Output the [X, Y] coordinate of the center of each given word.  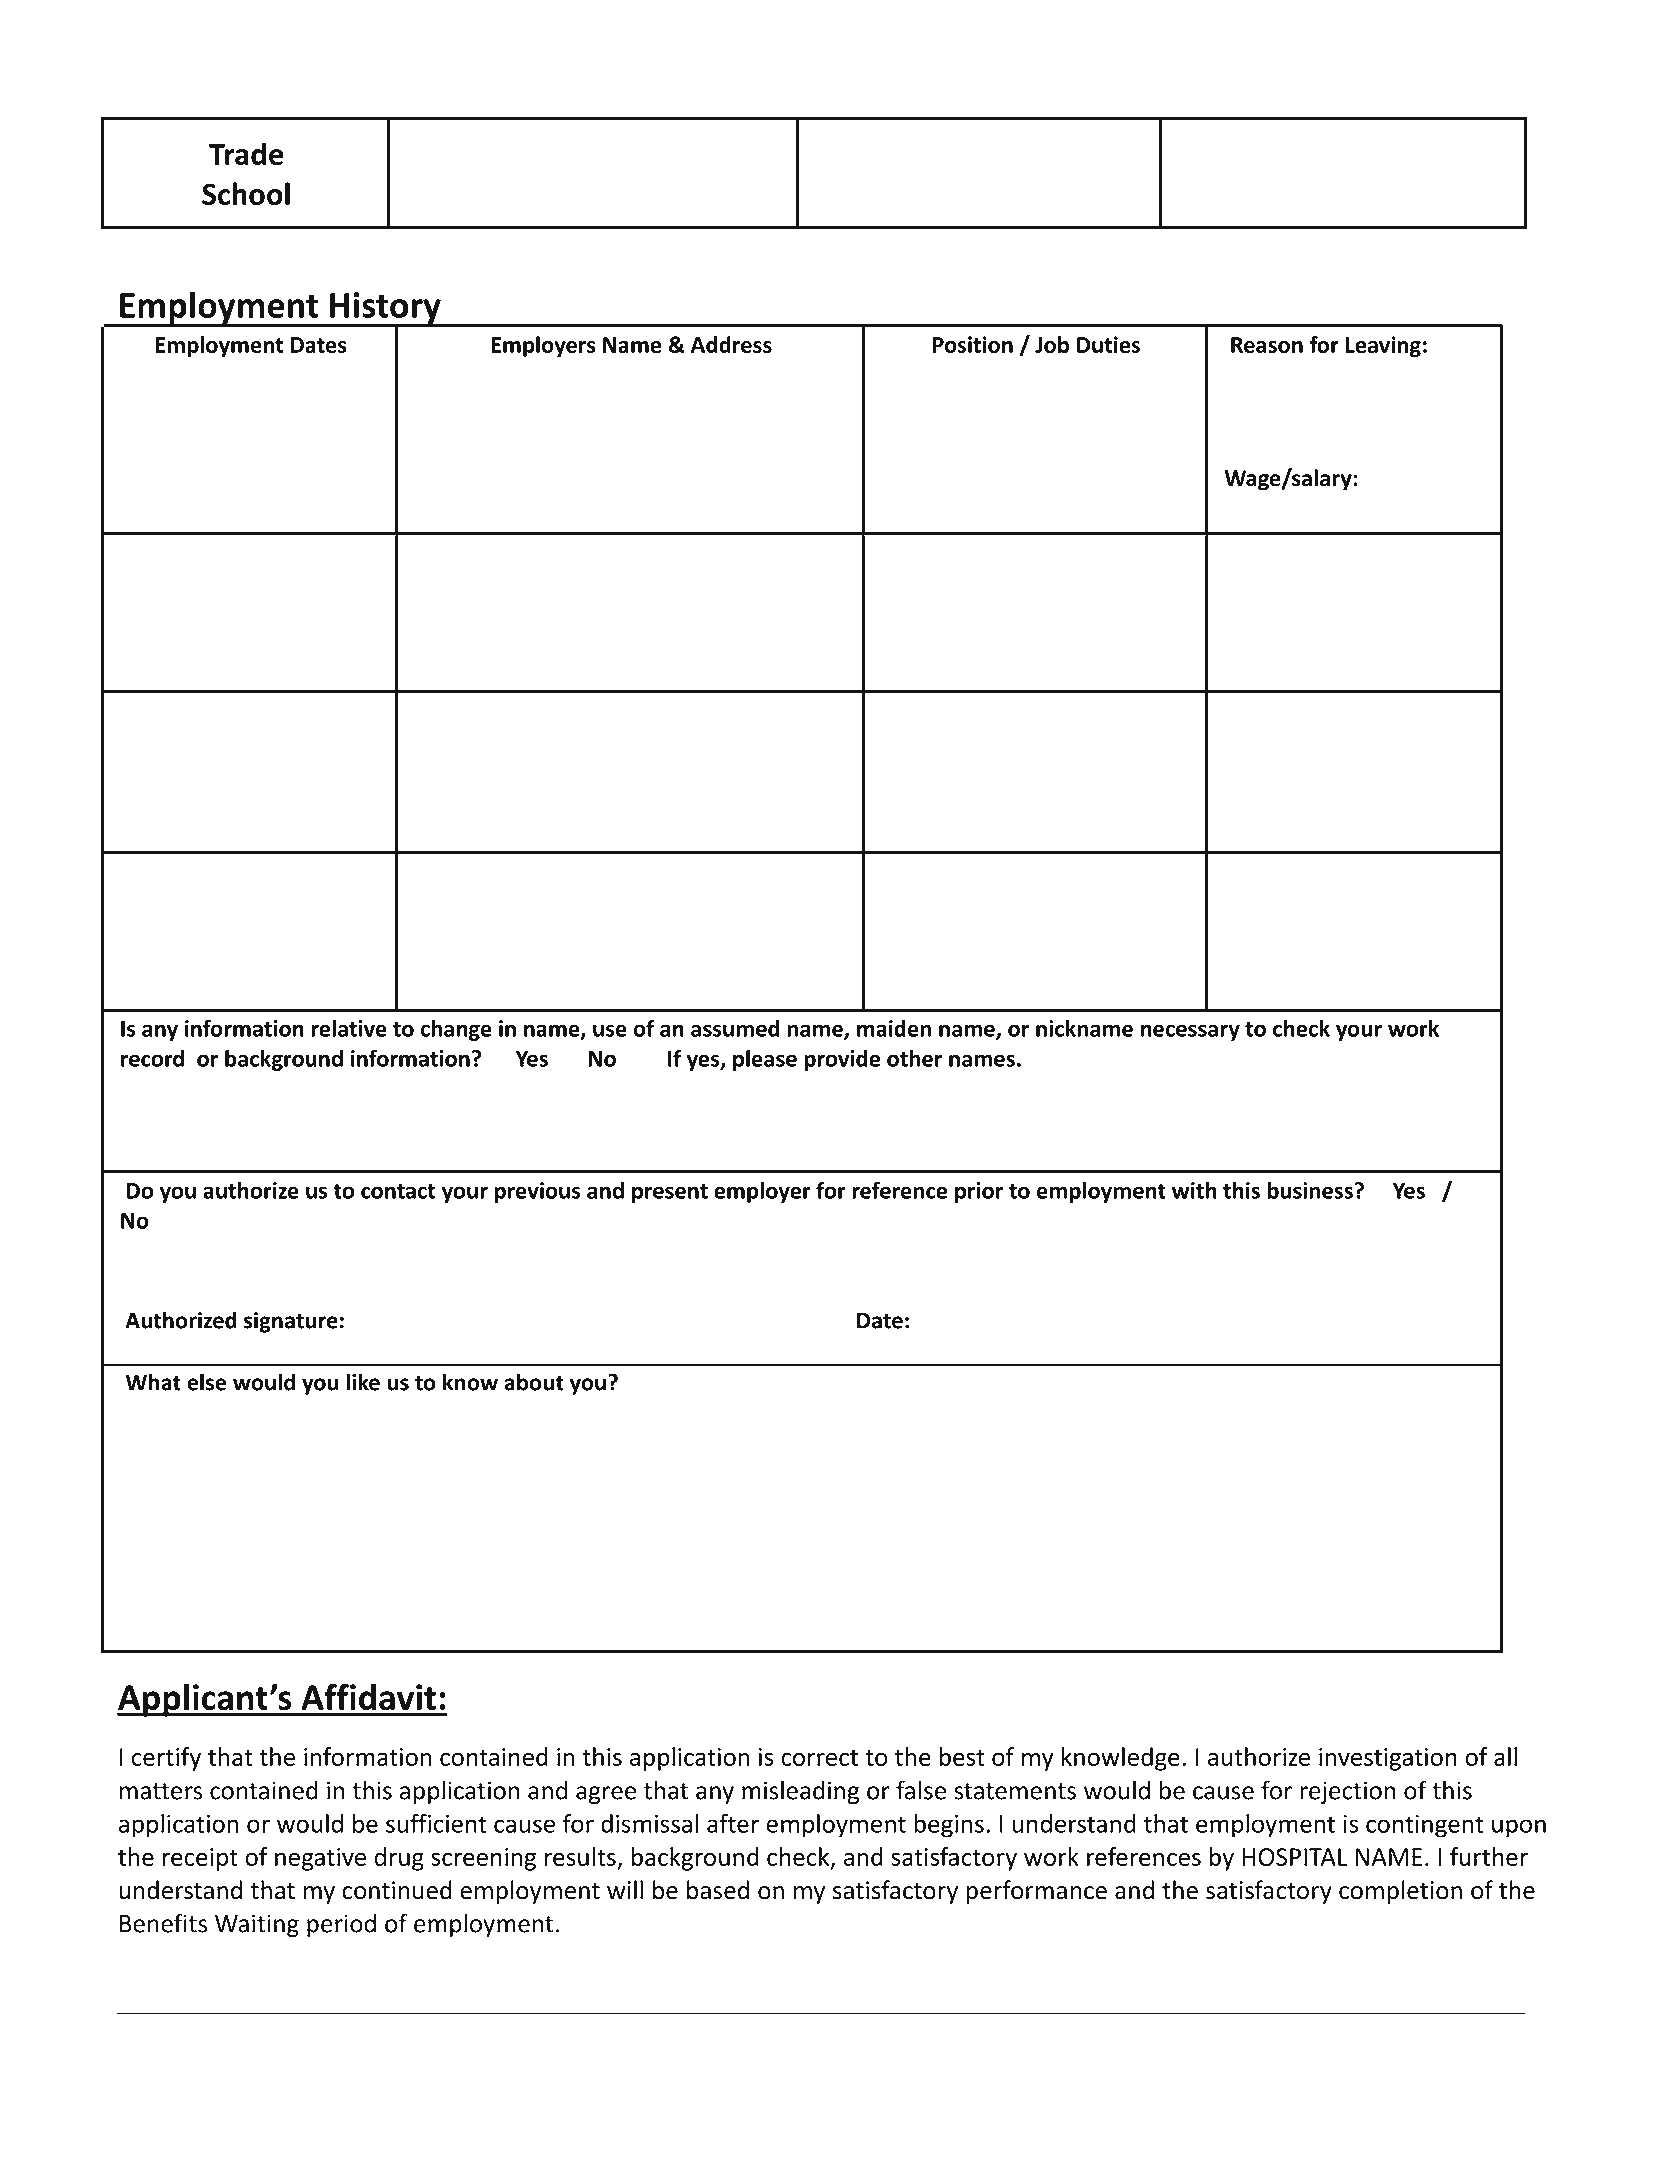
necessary [1190, 1032]
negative [320, 1859]
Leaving [1383, 346]
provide [842, 1060]
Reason [1267, 345]
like [363, 1382]
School [246, 193]
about [534, 1382]
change [456, 1030]
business [1310, 1190]
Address [731, 344]
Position [973, 344]
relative [349, 1028]
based [718, 1890]
